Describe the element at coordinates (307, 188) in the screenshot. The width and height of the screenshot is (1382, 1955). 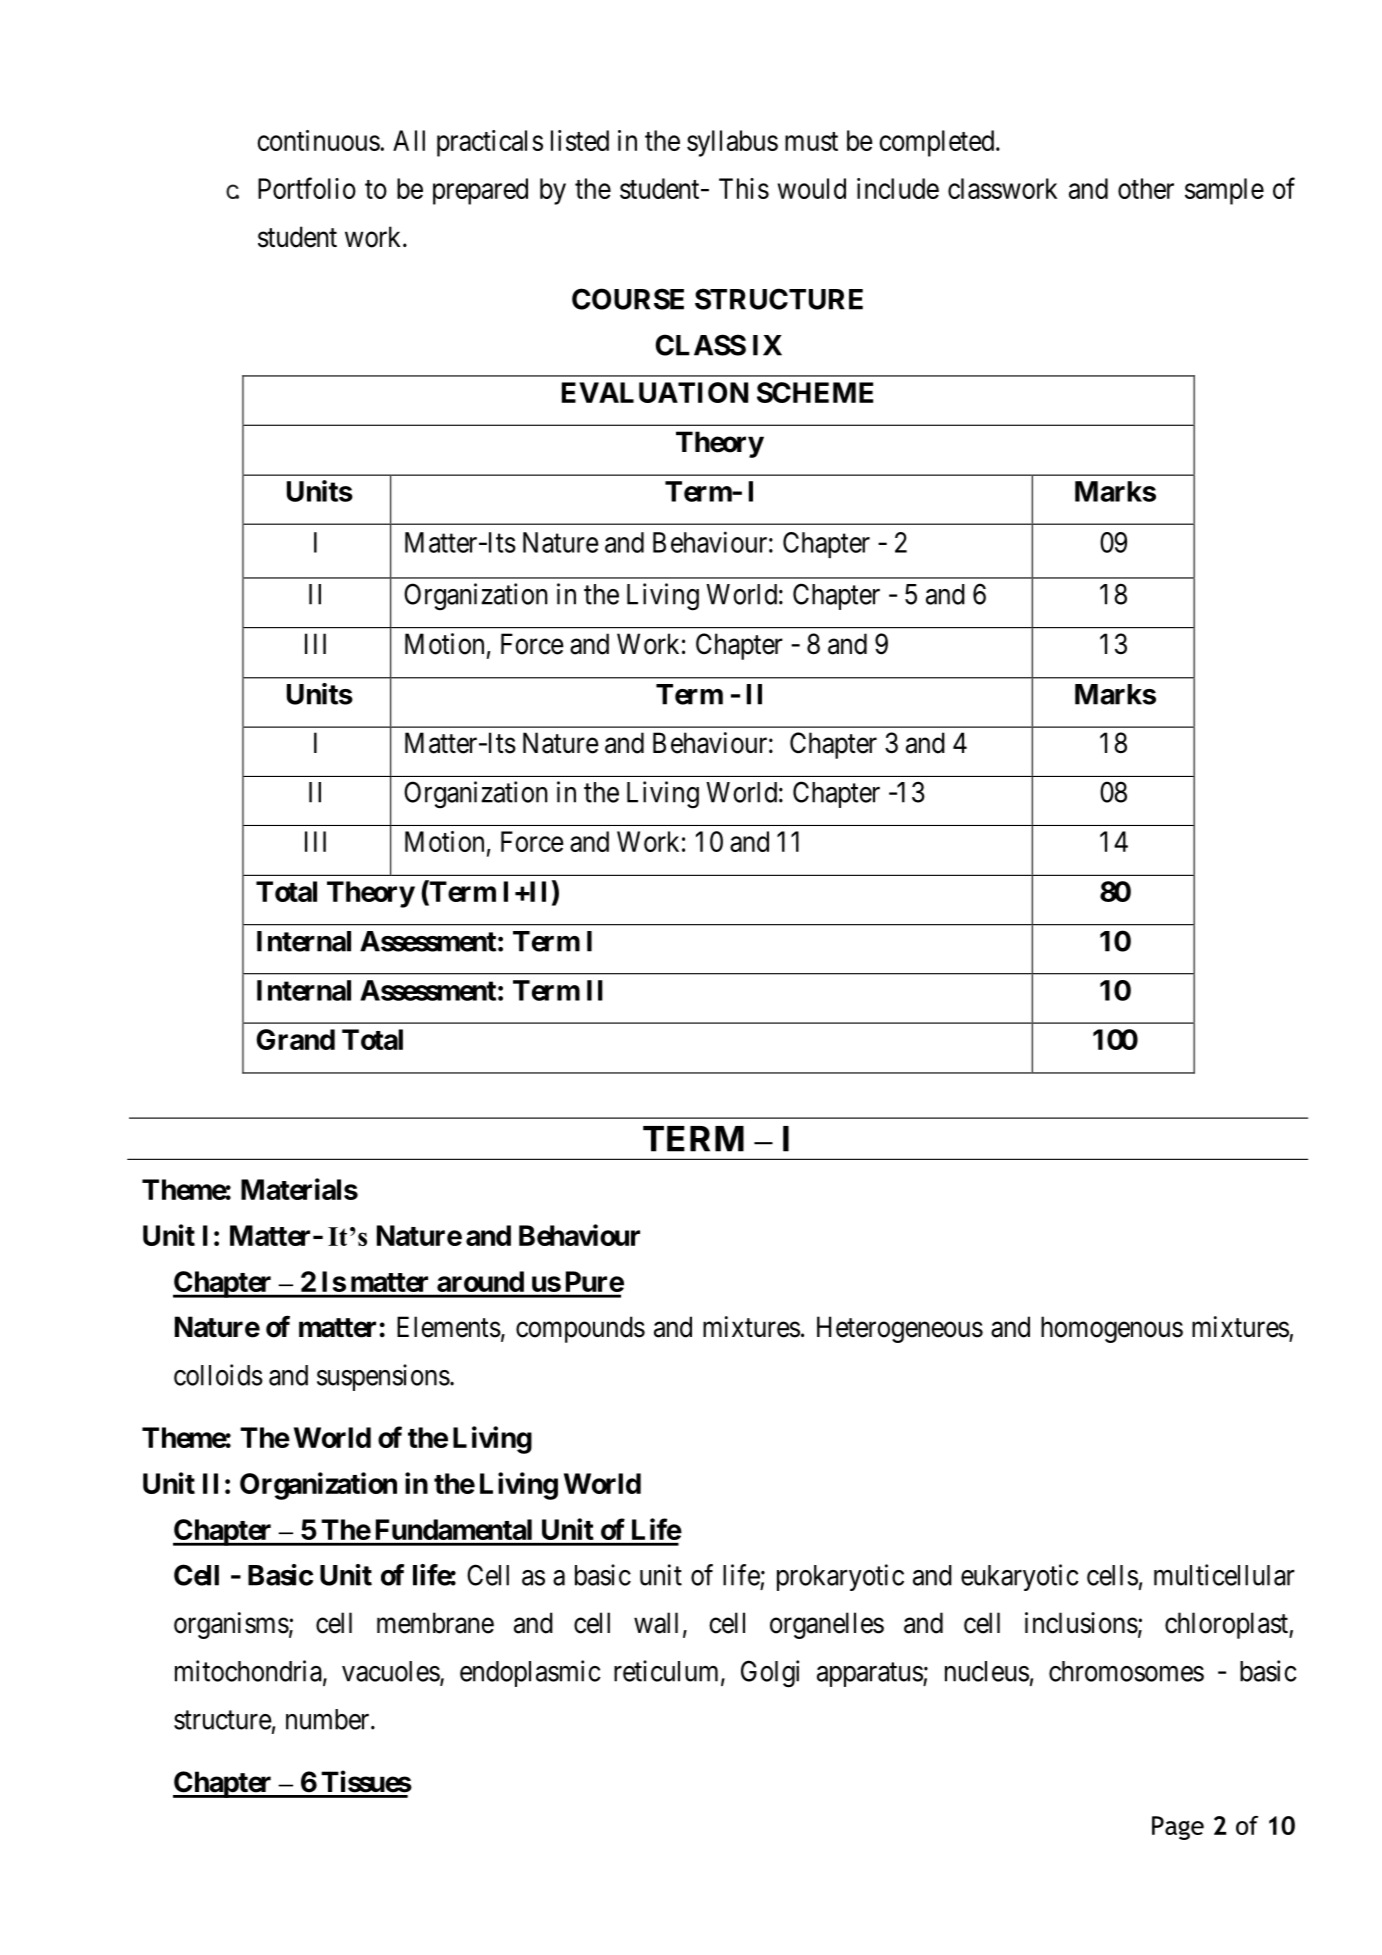
I see `Portfolio` at that location.
